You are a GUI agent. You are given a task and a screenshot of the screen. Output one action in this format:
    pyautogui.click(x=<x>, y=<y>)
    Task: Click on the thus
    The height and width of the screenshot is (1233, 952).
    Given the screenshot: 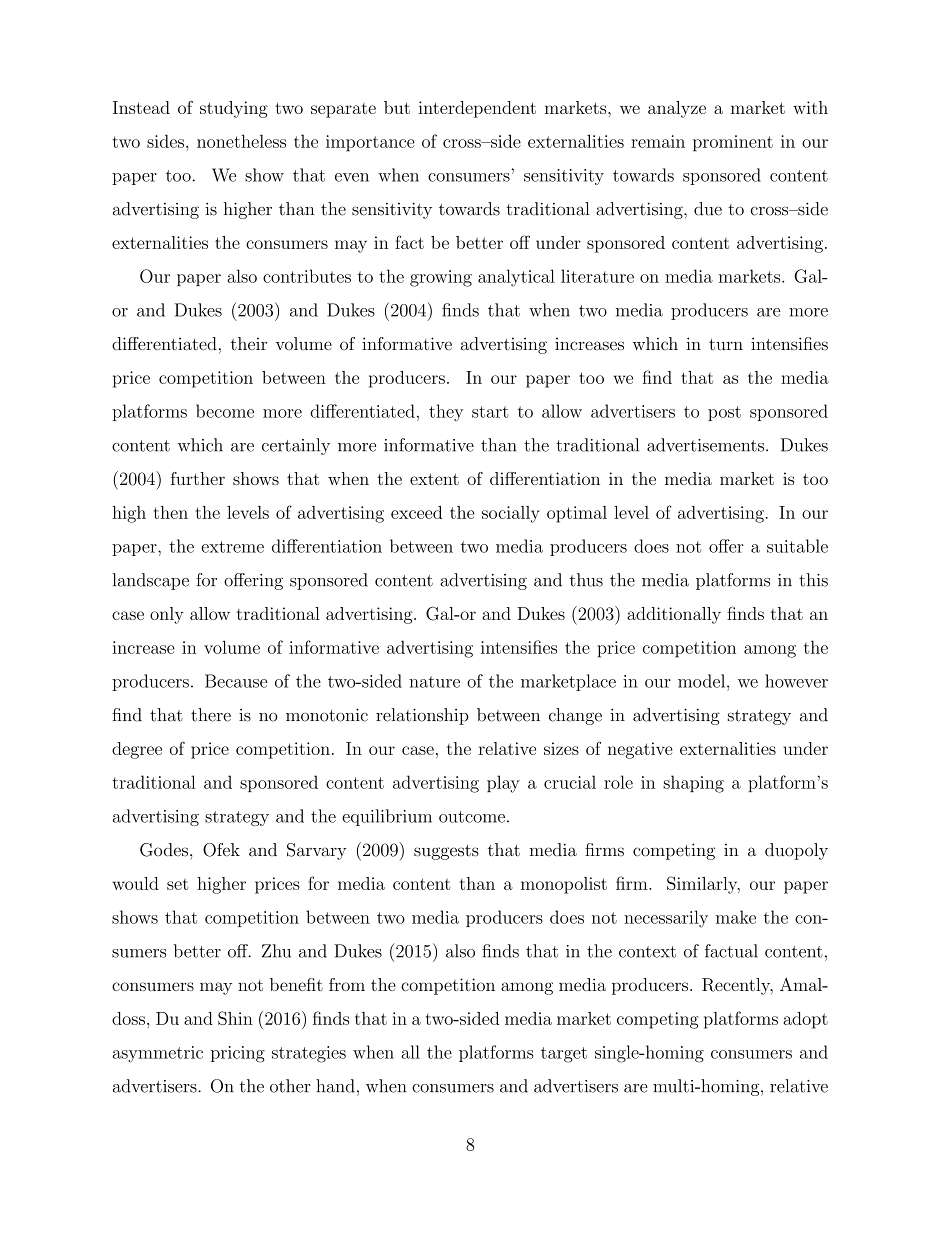 What is the action you would take?
    pyautogui.click(x=586, y=580)
